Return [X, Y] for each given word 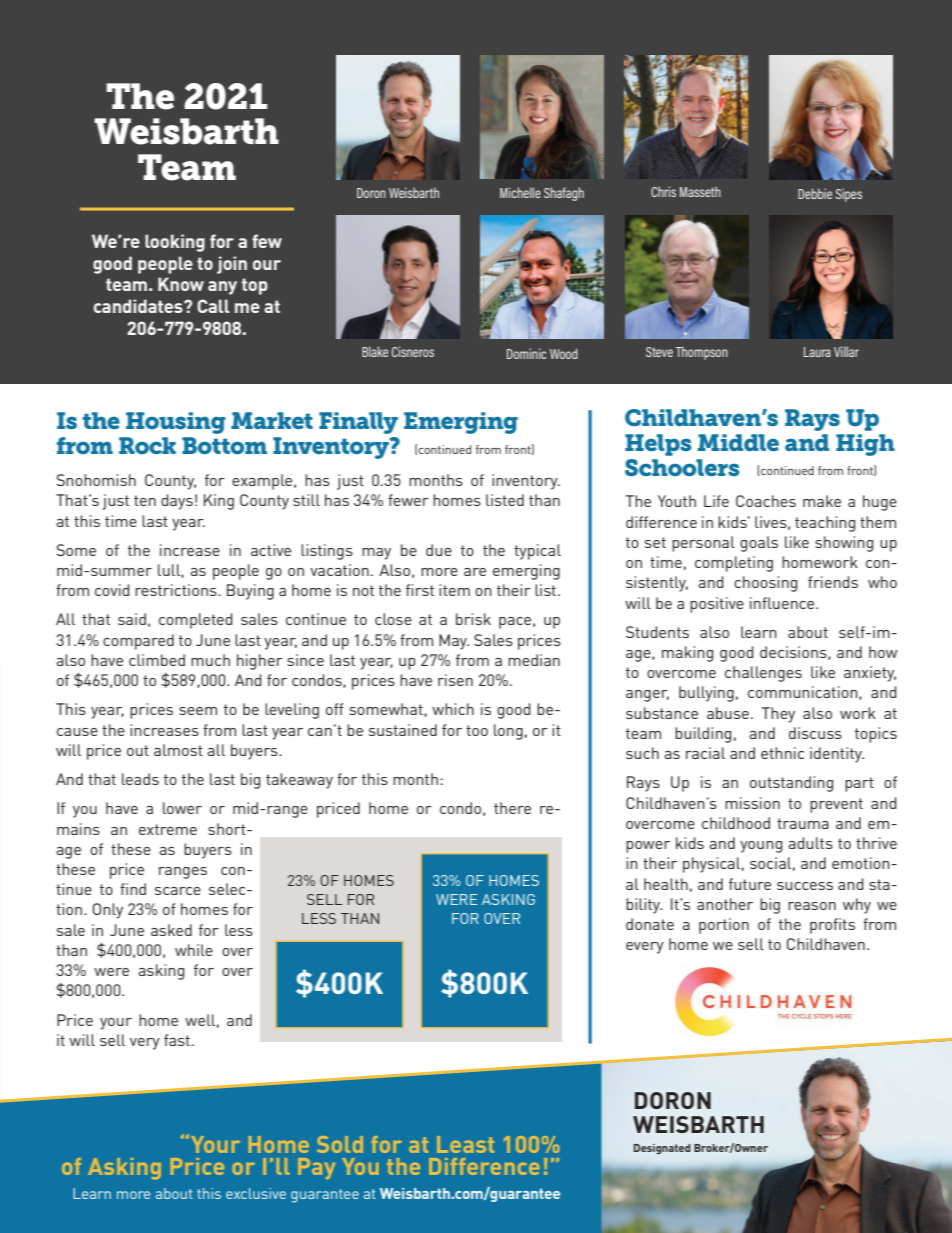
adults [810, 843]
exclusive [256, 1193]
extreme [168, 829]
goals [759, 544]
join [232, 265]
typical [537, 552]
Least [465, 1144]
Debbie [815, 193]
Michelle [520, 192]
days [177, 502]
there [512, 808]
